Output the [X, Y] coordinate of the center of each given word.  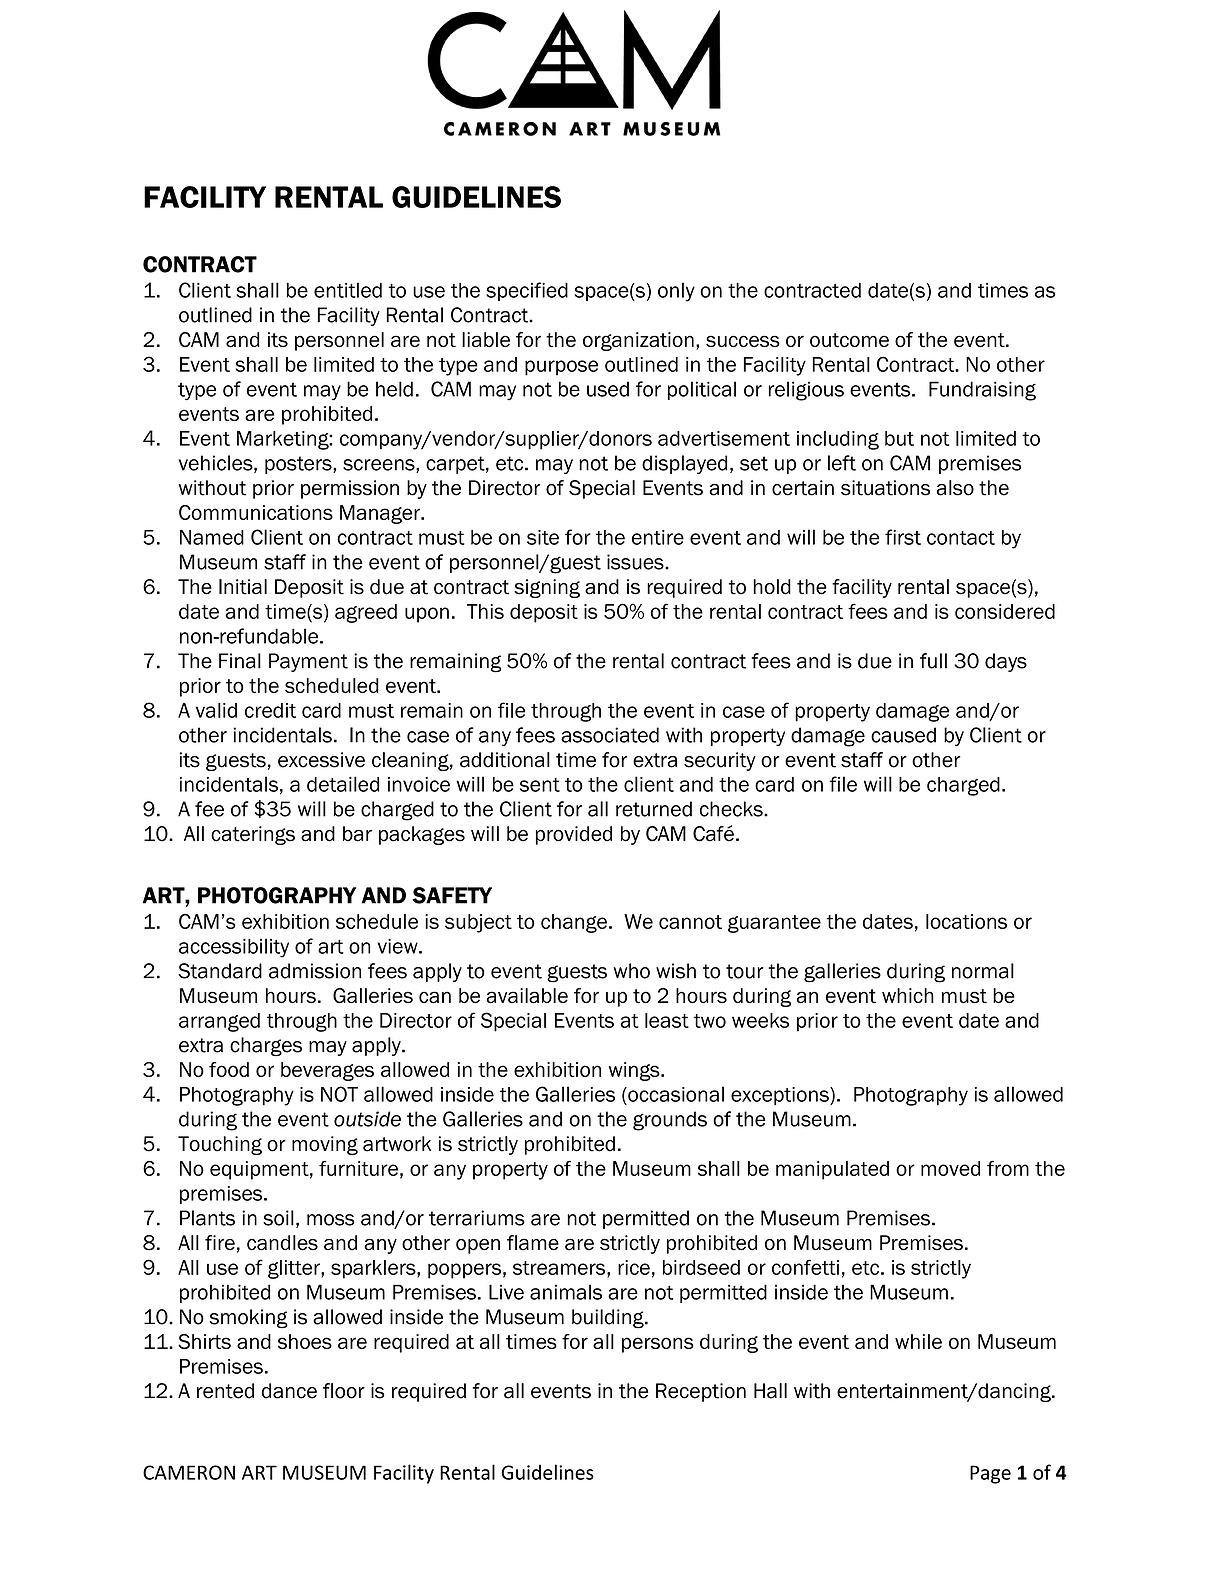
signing [547, 588]
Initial [243, 587]
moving [325, 1145]
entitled [348, 290]
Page [990, 1474]
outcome [849, 340]
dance [289, 1391]
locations [966, 921]
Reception [701, 1392]
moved [950, 1168]
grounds [670, 1121]
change [574, 923]
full [933, 661]
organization [638, 341]
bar [357, 834]
